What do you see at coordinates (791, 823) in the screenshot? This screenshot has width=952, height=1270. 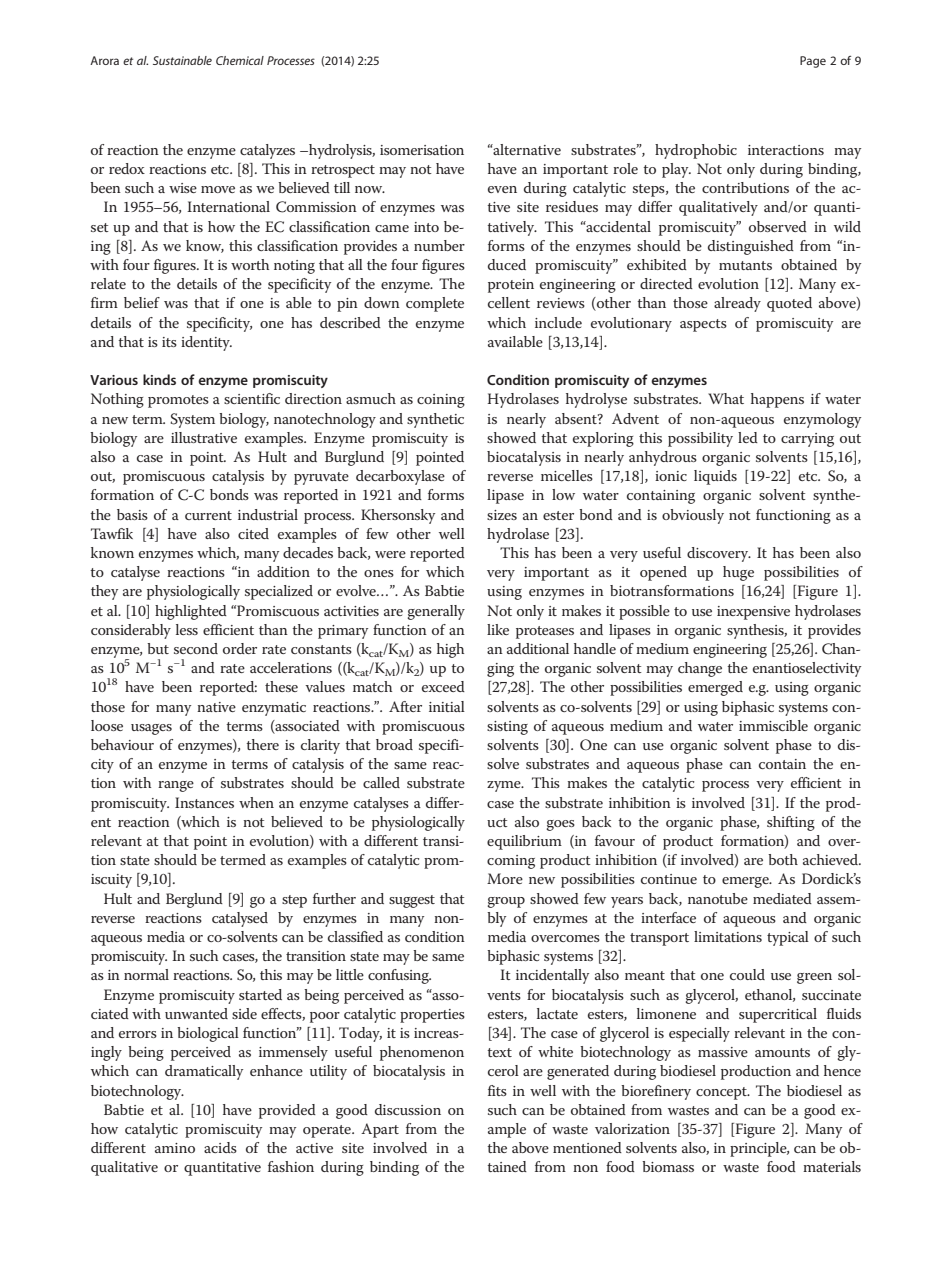 I see `shifting` at bounding box center [791, 823].
